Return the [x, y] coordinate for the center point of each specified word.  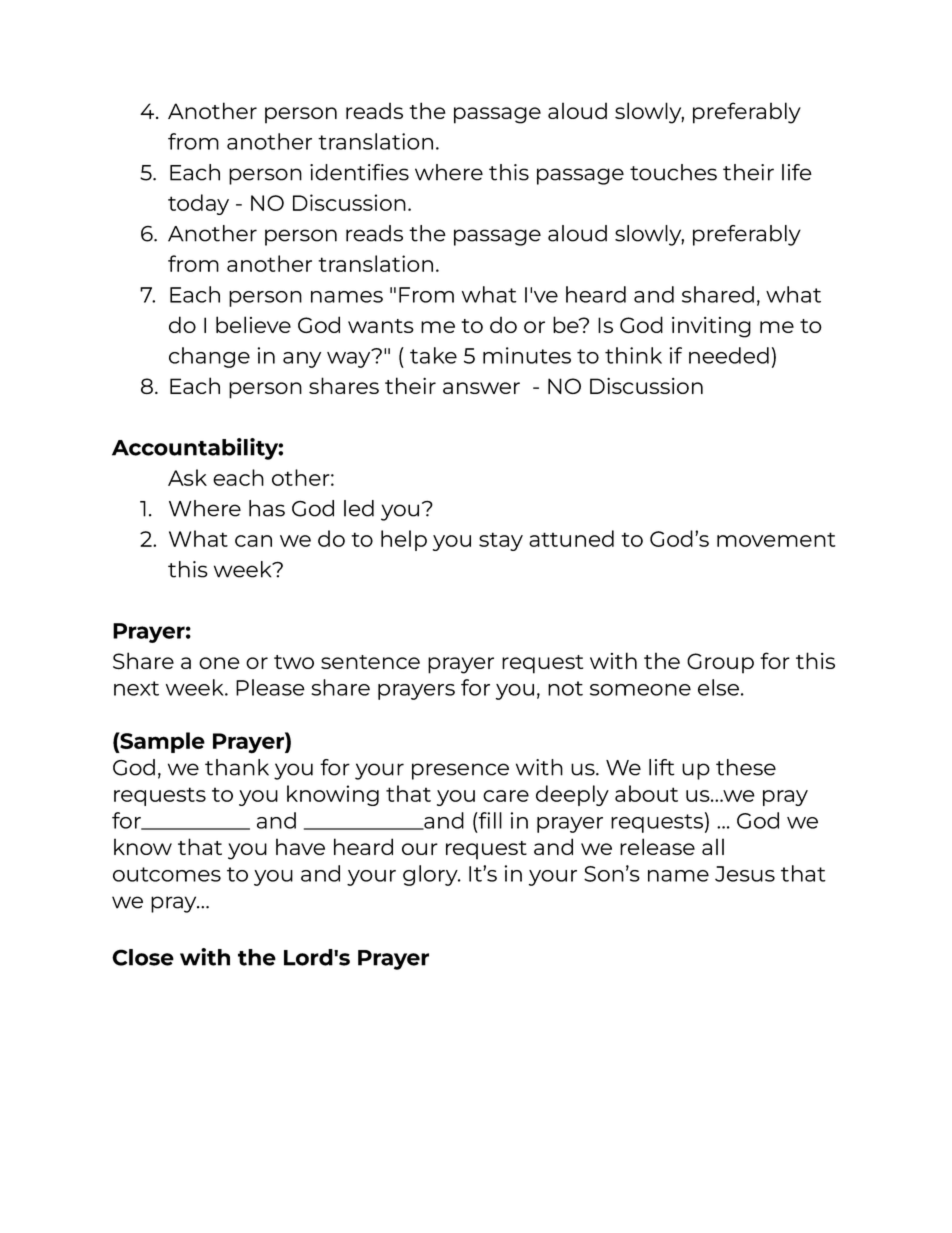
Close [143, 957]
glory [431, 875]
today [198, 204]
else [718, 687]
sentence [370, 662]
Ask [187, 477]
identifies [359, 172]
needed [729, 355]
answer [481, 388]
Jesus [745, 874]
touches [673, 172]
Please [270, 687]
